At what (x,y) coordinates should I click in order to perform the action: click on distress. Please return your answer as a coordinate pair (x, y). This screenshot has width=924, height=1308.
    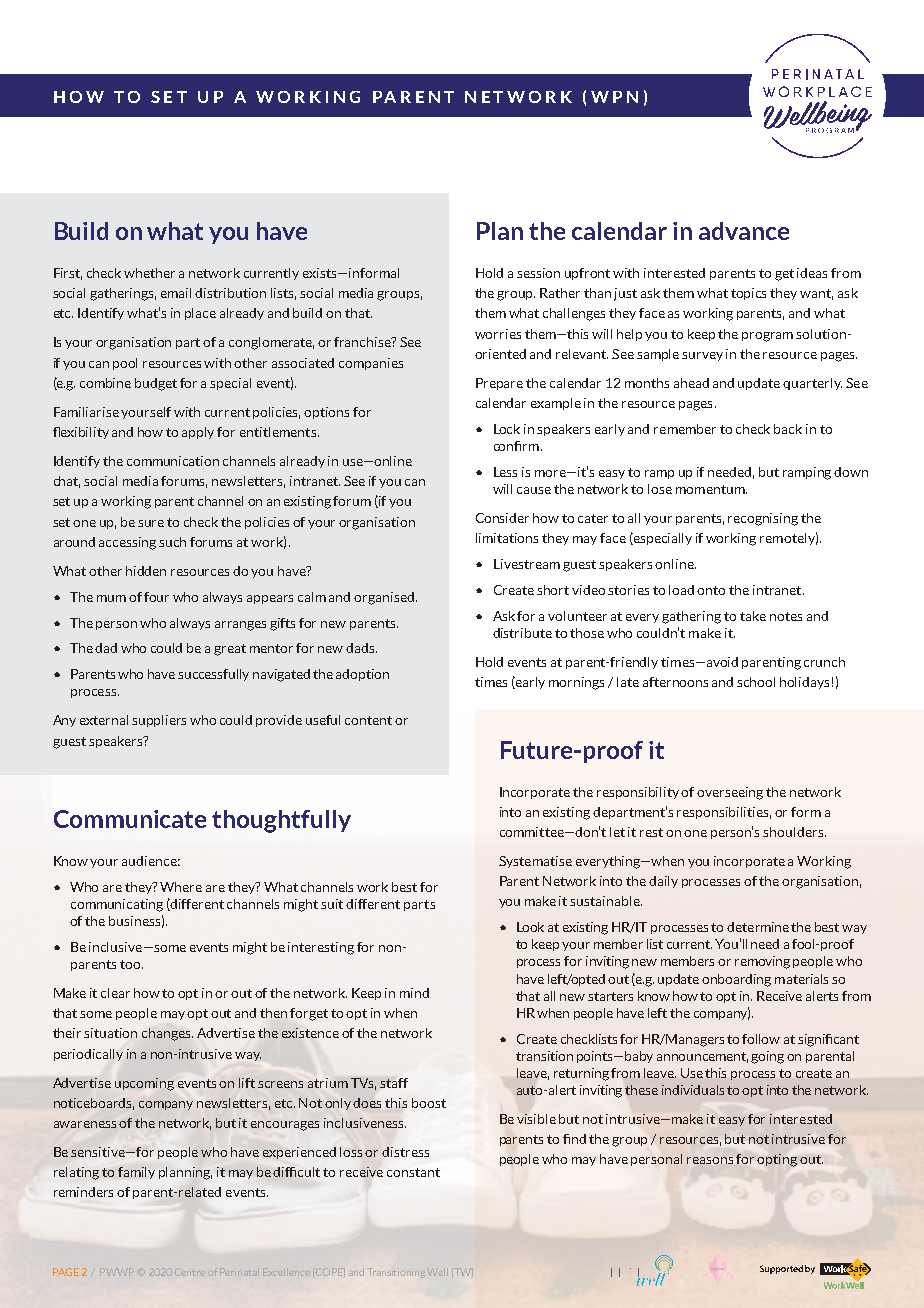
    Looking at the image, I should click on (405, 1152).
